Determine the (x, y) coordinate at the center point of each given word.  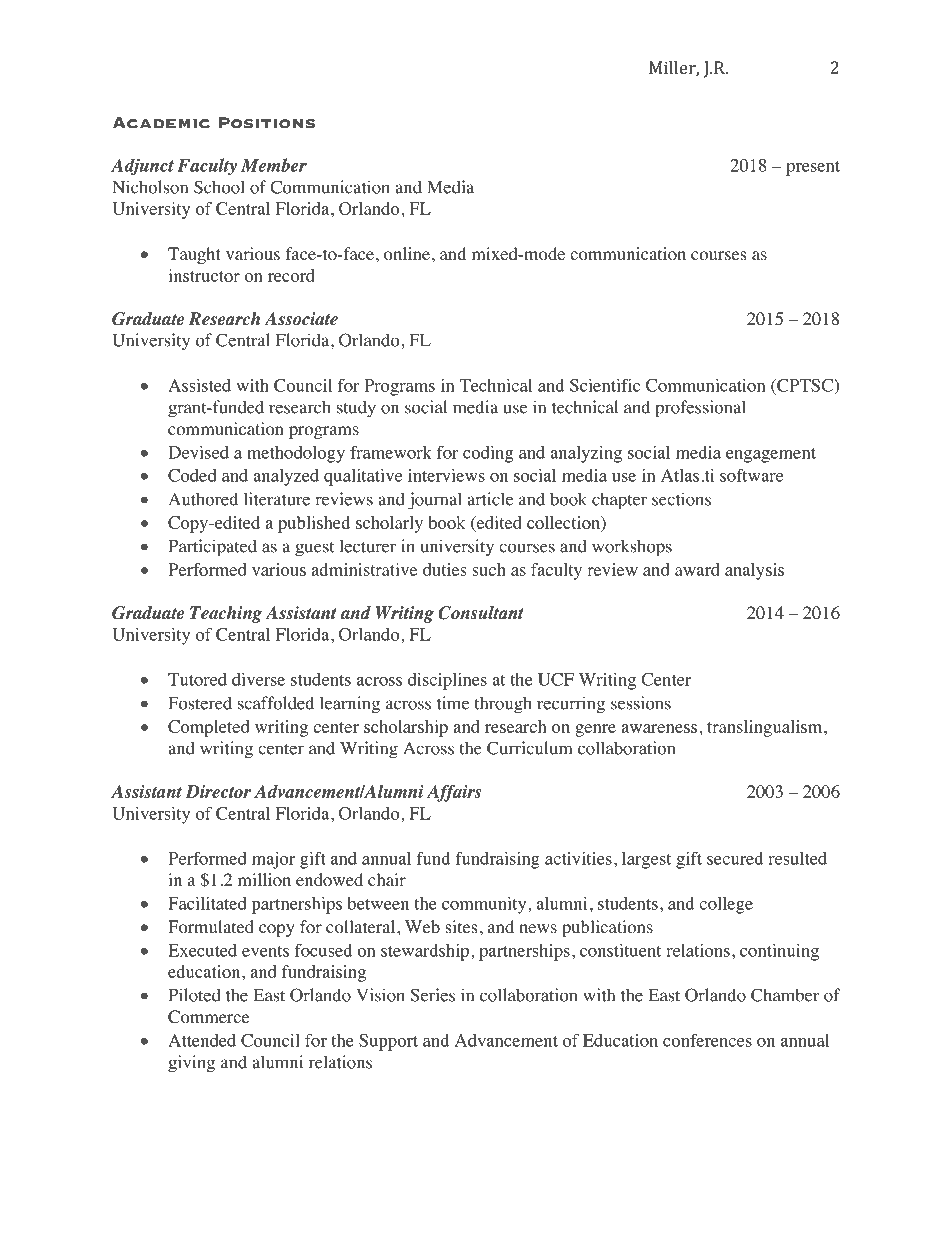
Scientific (605, 385)
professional (700, 409)
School (219, 187)
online (407, 254)
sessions (641, 703)
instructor (204, 275)
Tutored (197, 679)
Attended (202, 1040)
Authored (203, 499)
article (490, 499)
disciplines (447, 681)
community (485, 905)
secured (735, 858)
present (813, 168)
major (273, 860)
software (751, 475)
